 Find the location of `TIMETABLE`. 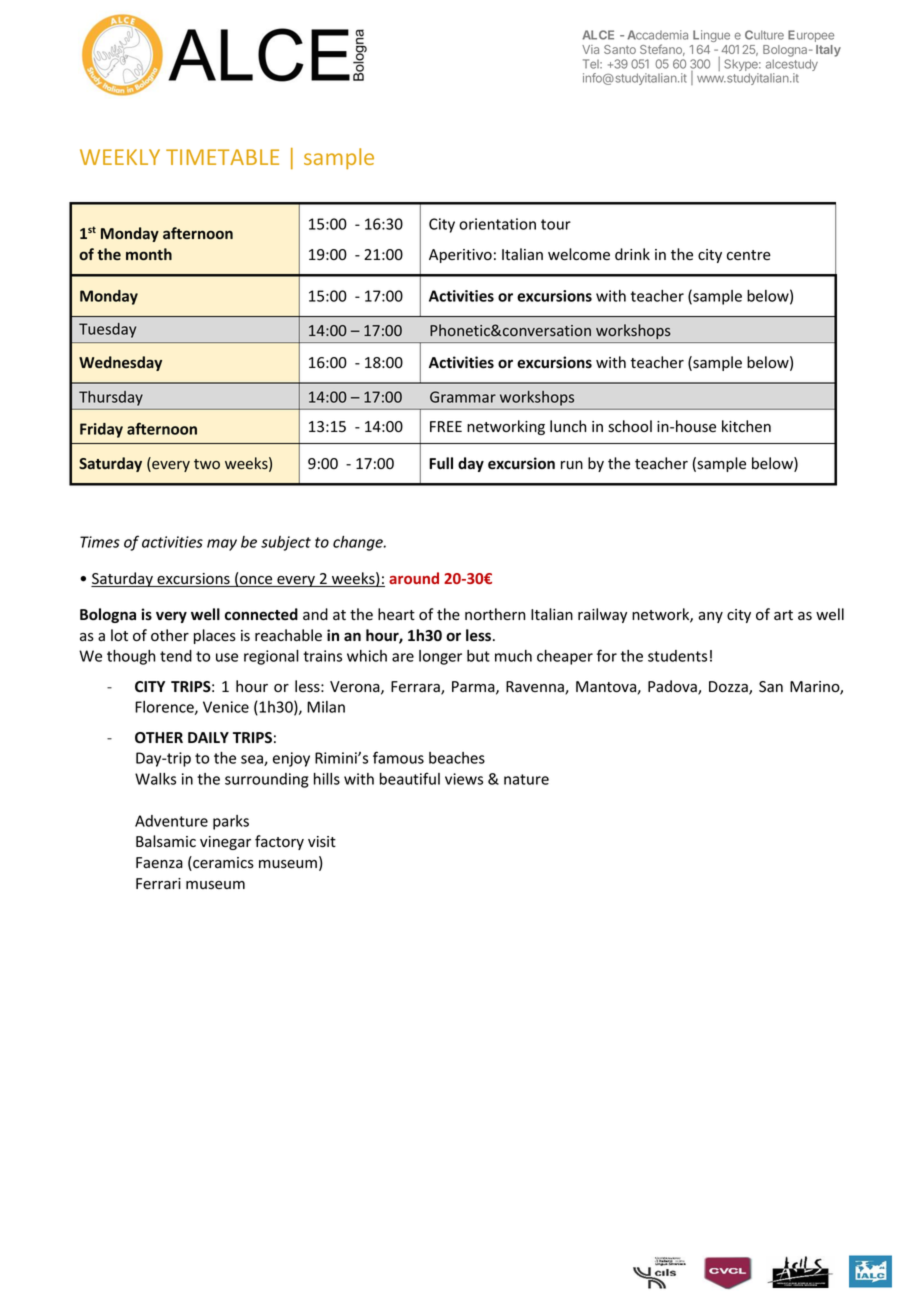

TIMETABLE is located at coordinates (222, 157).
